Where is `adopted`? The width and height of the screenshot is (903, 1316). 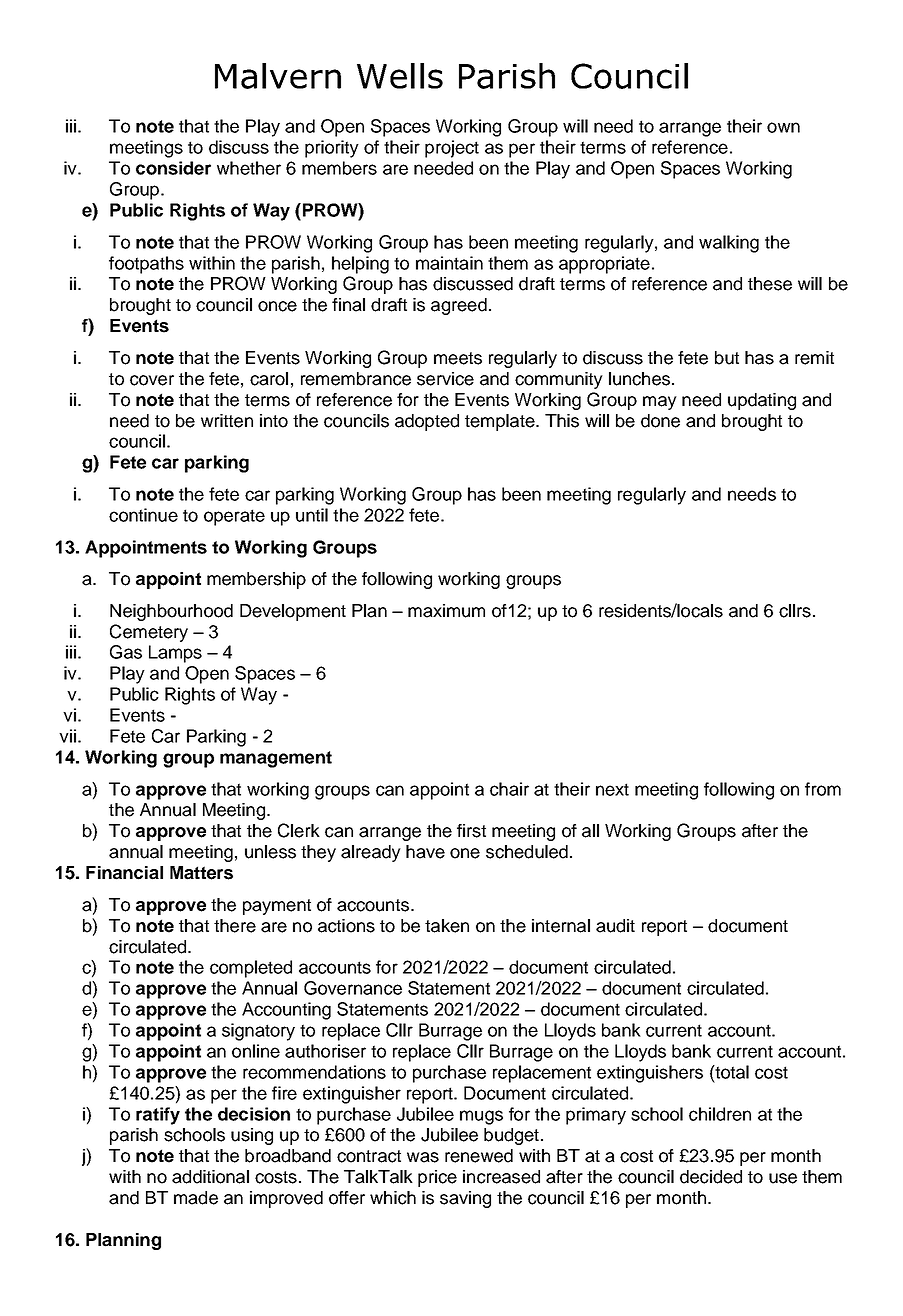 adopted is located at coordinates (427, 422).
